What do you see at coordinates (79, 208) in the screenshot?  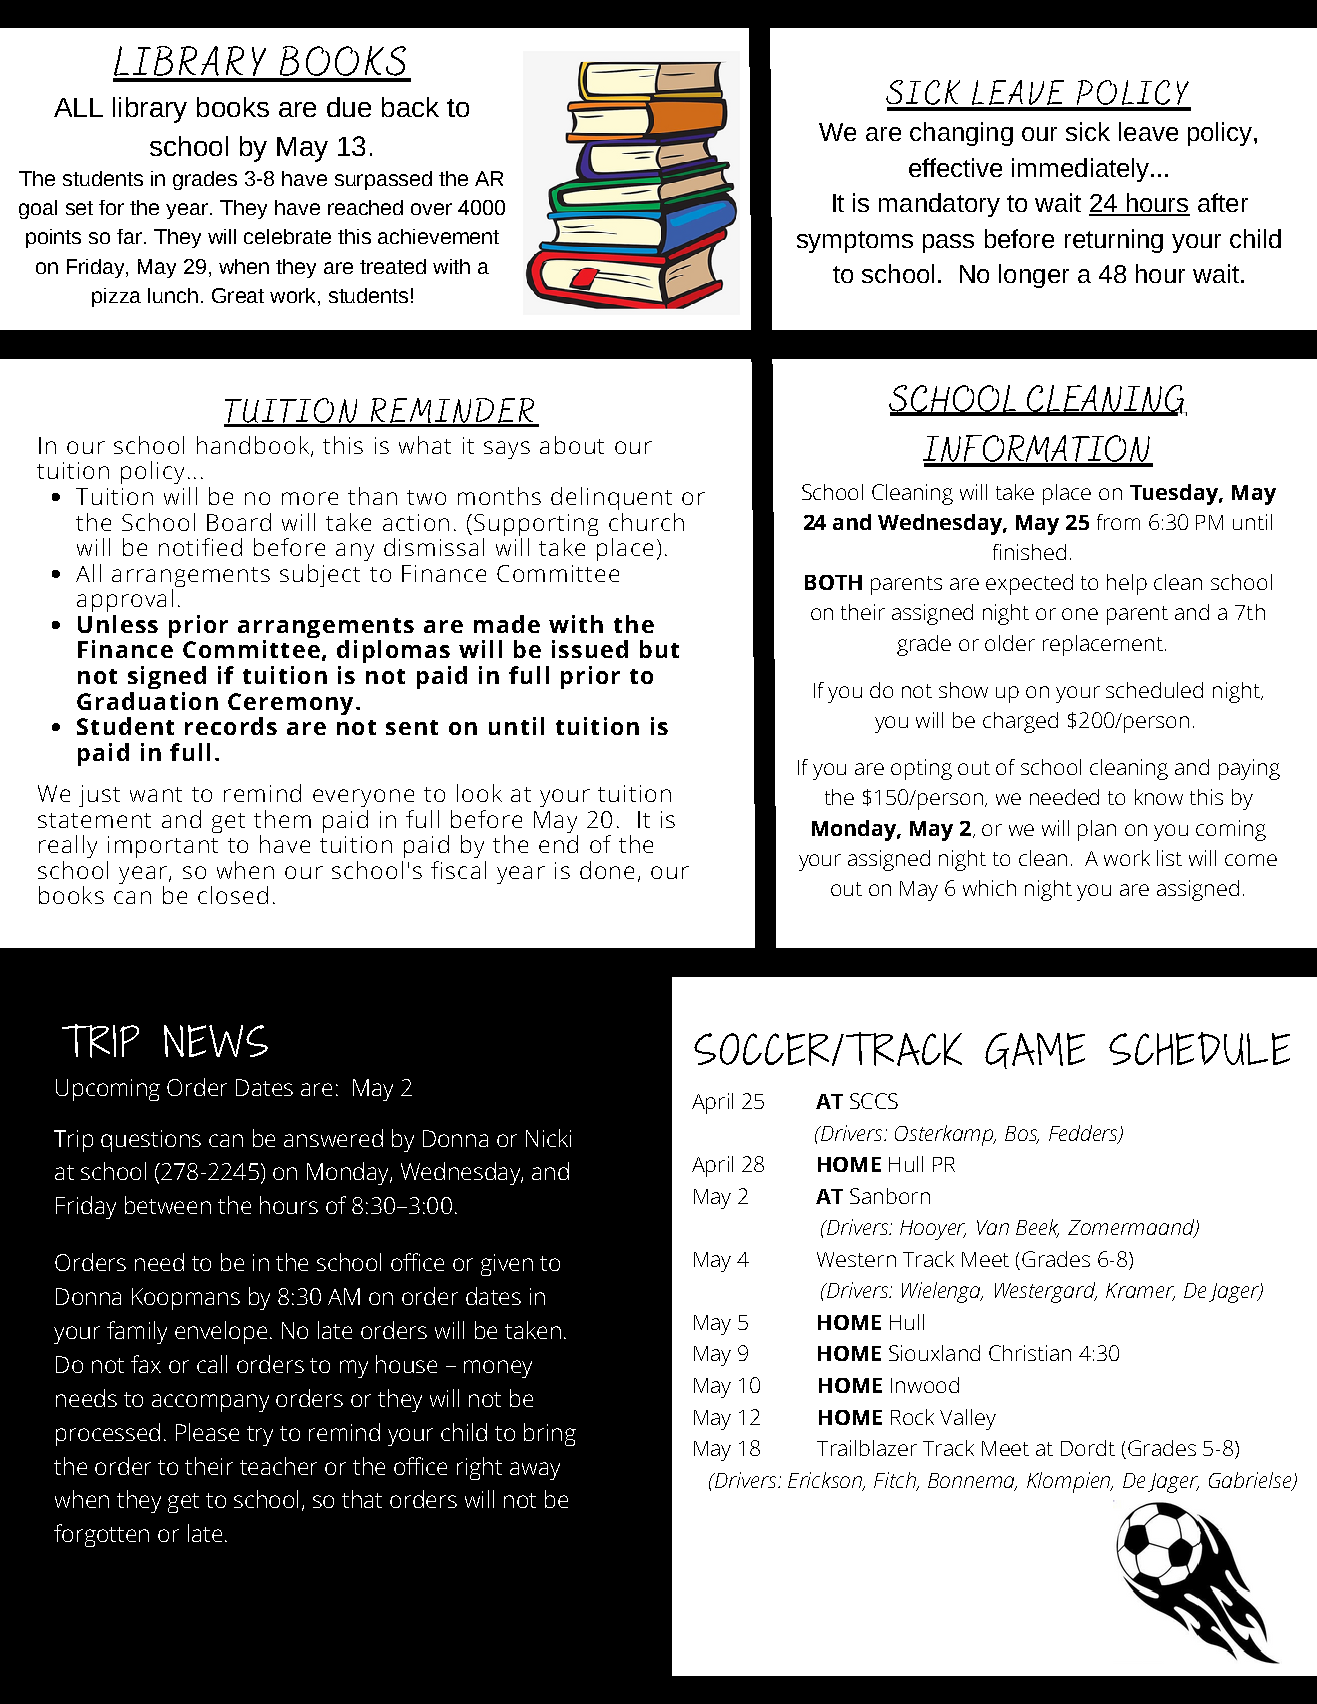 I see `set` at bounding box center [79, 208].
